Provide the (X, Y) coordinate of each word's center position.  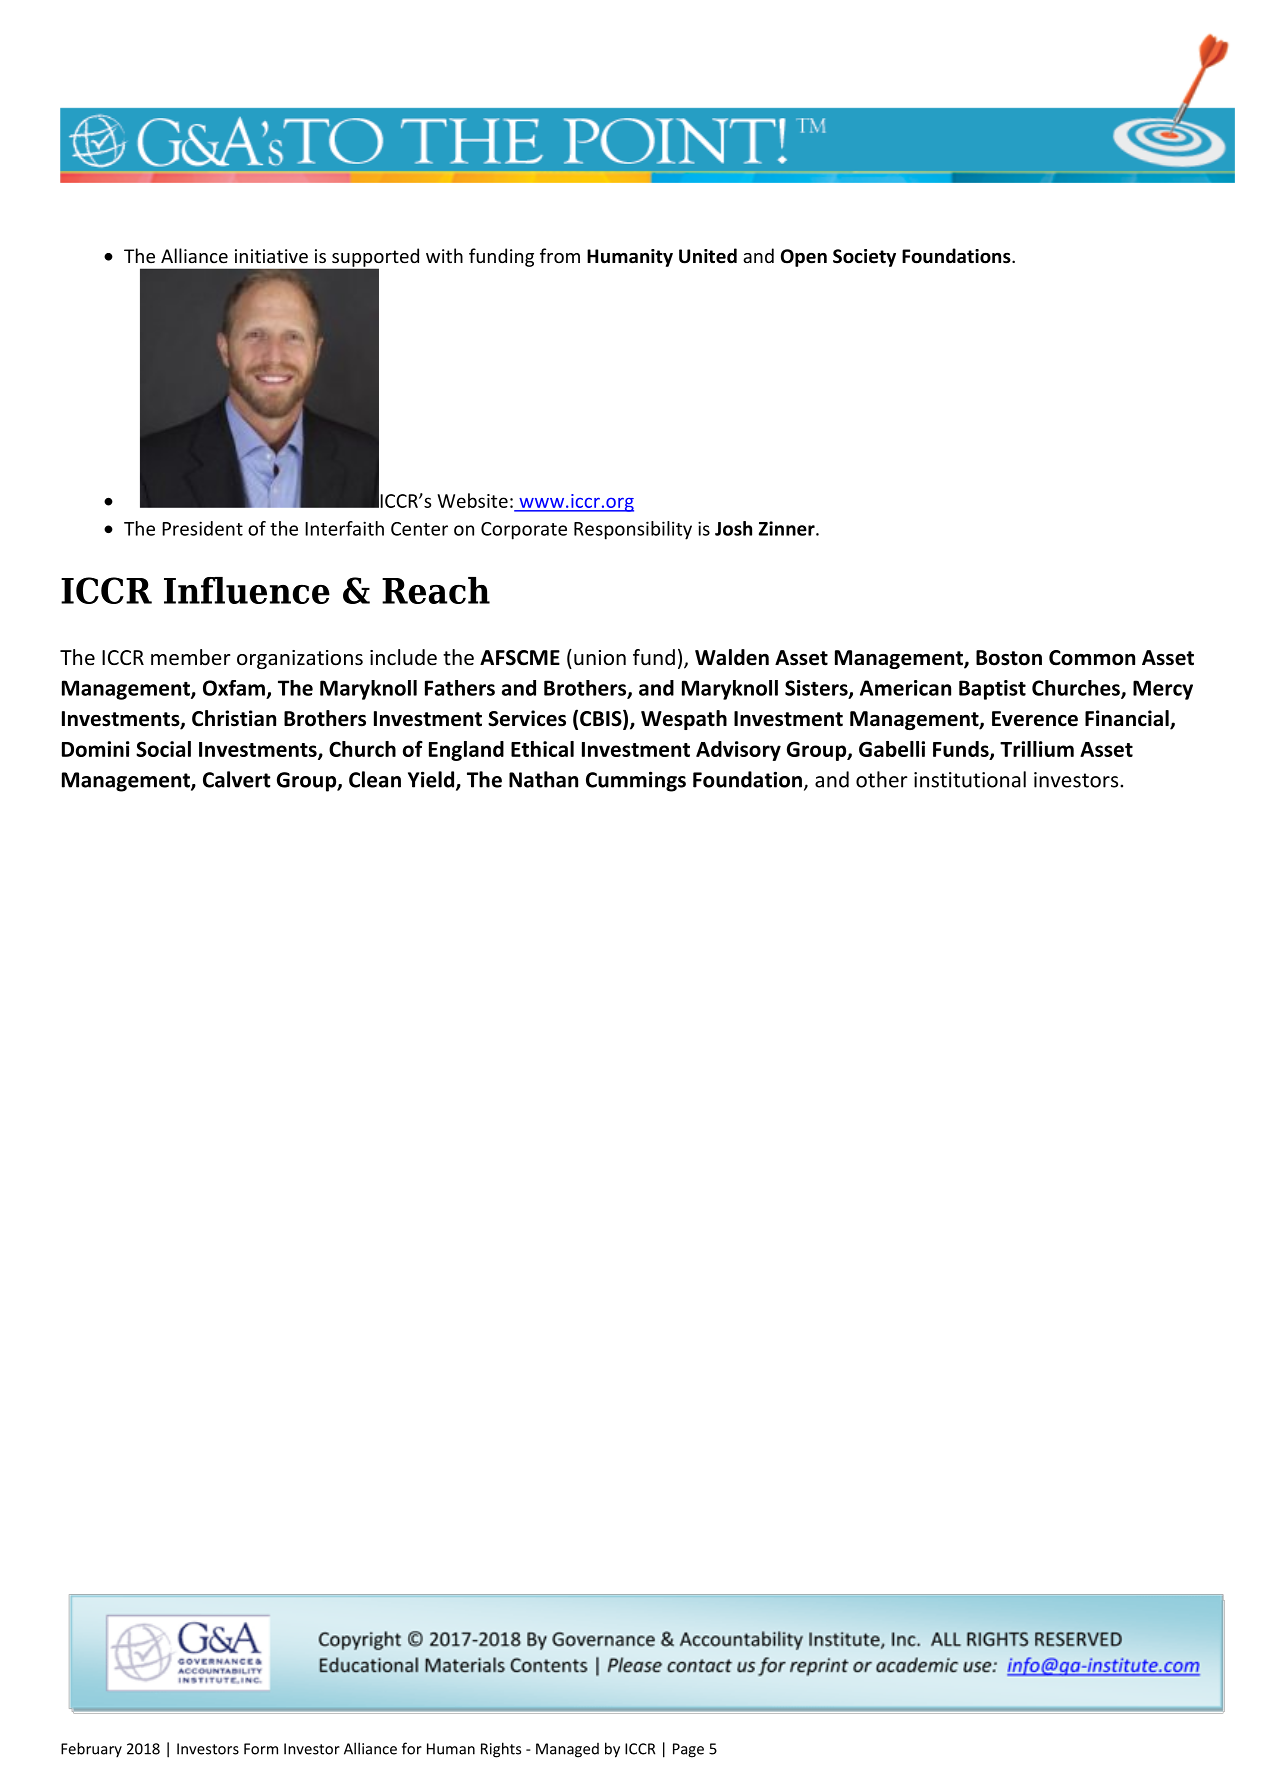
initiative (271, 256)
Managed (567, 1750)
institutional (970, 779)
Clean (375, 779)
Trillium (1037, 749)
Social (163, 749)
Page (688, 1750)
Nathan (543, 779)
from (560, 255)
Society (864, 258)
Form (261, 1749)
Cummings (636, 781)
